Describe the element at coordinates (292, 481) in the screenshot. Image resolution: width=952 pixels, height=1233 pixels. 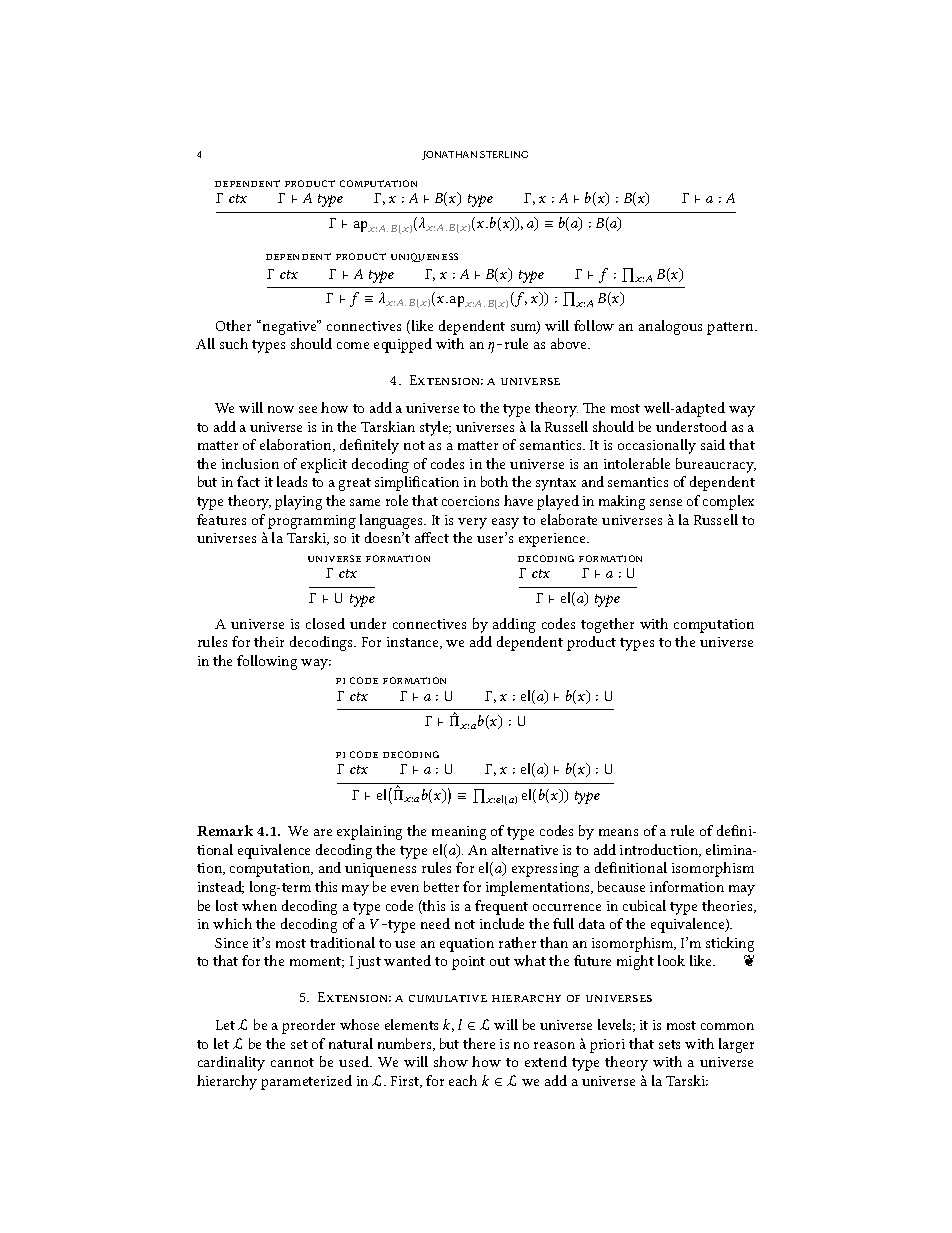
I see `leads` at that location.
